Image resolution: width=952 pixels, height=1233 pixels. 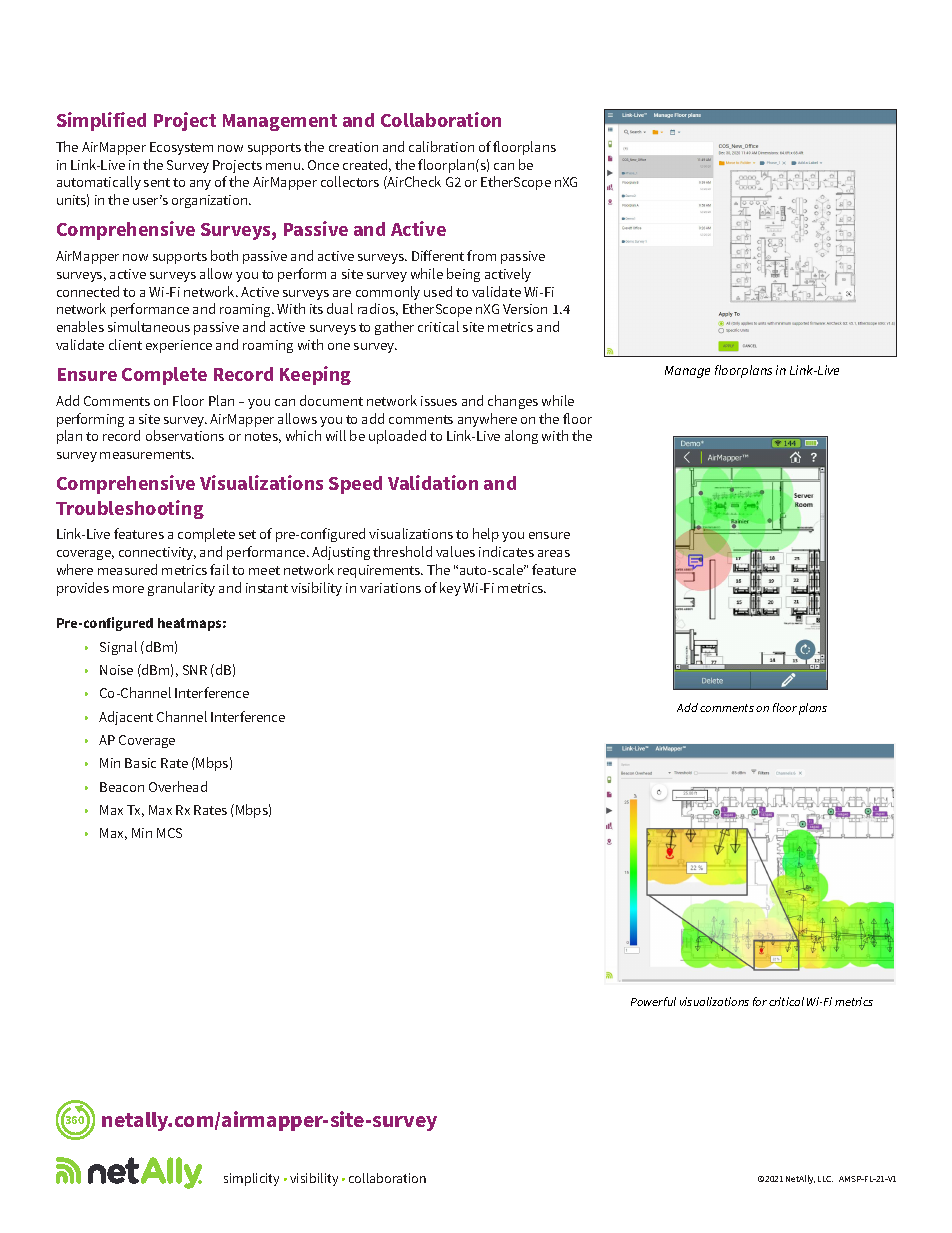 What do you see at coordinates (521, 437) in the screenshot?
I see `along` at bounding box center [521, 437].
